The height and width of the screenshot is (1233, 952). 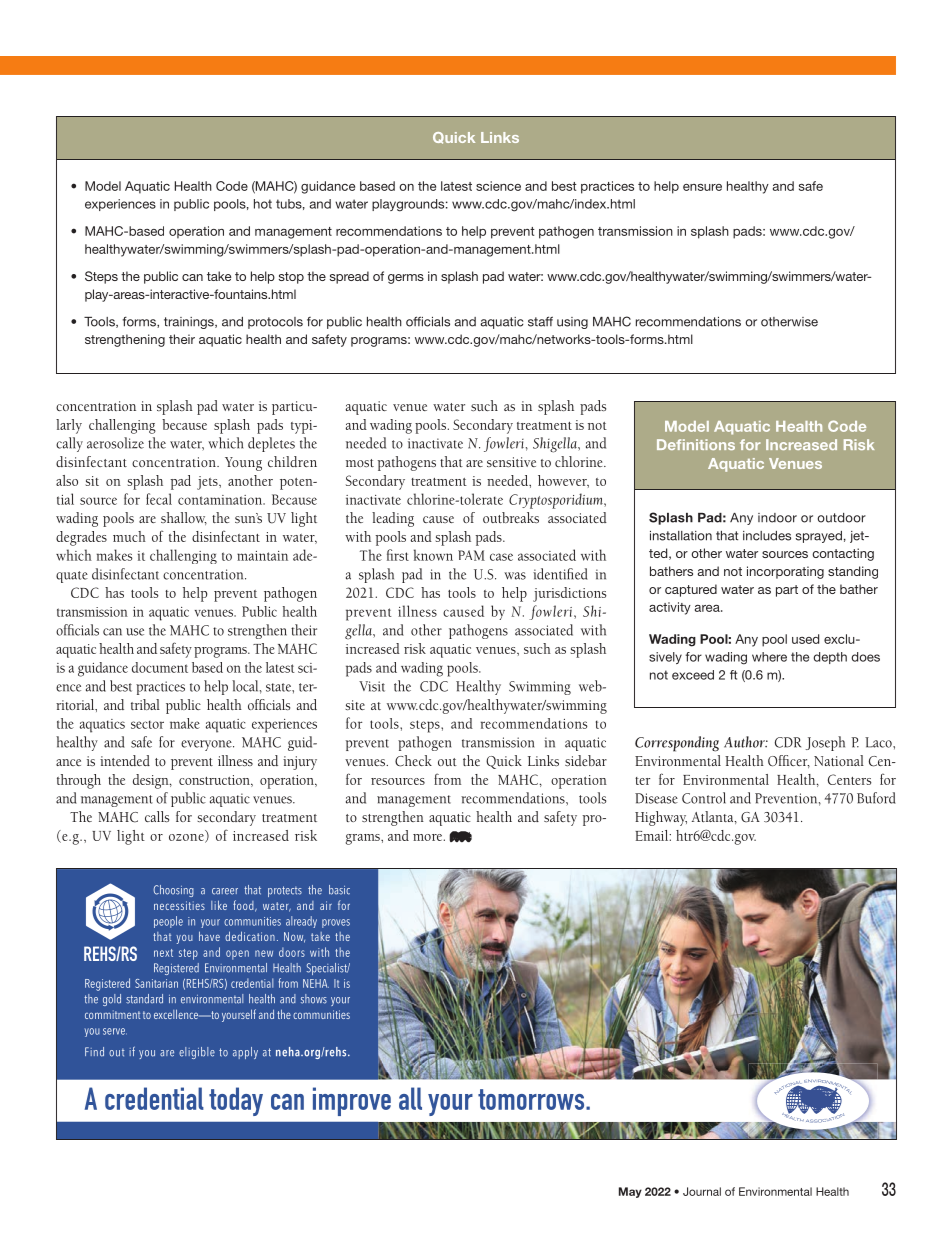 I want to click on germs, so click(x=406, y=279).
